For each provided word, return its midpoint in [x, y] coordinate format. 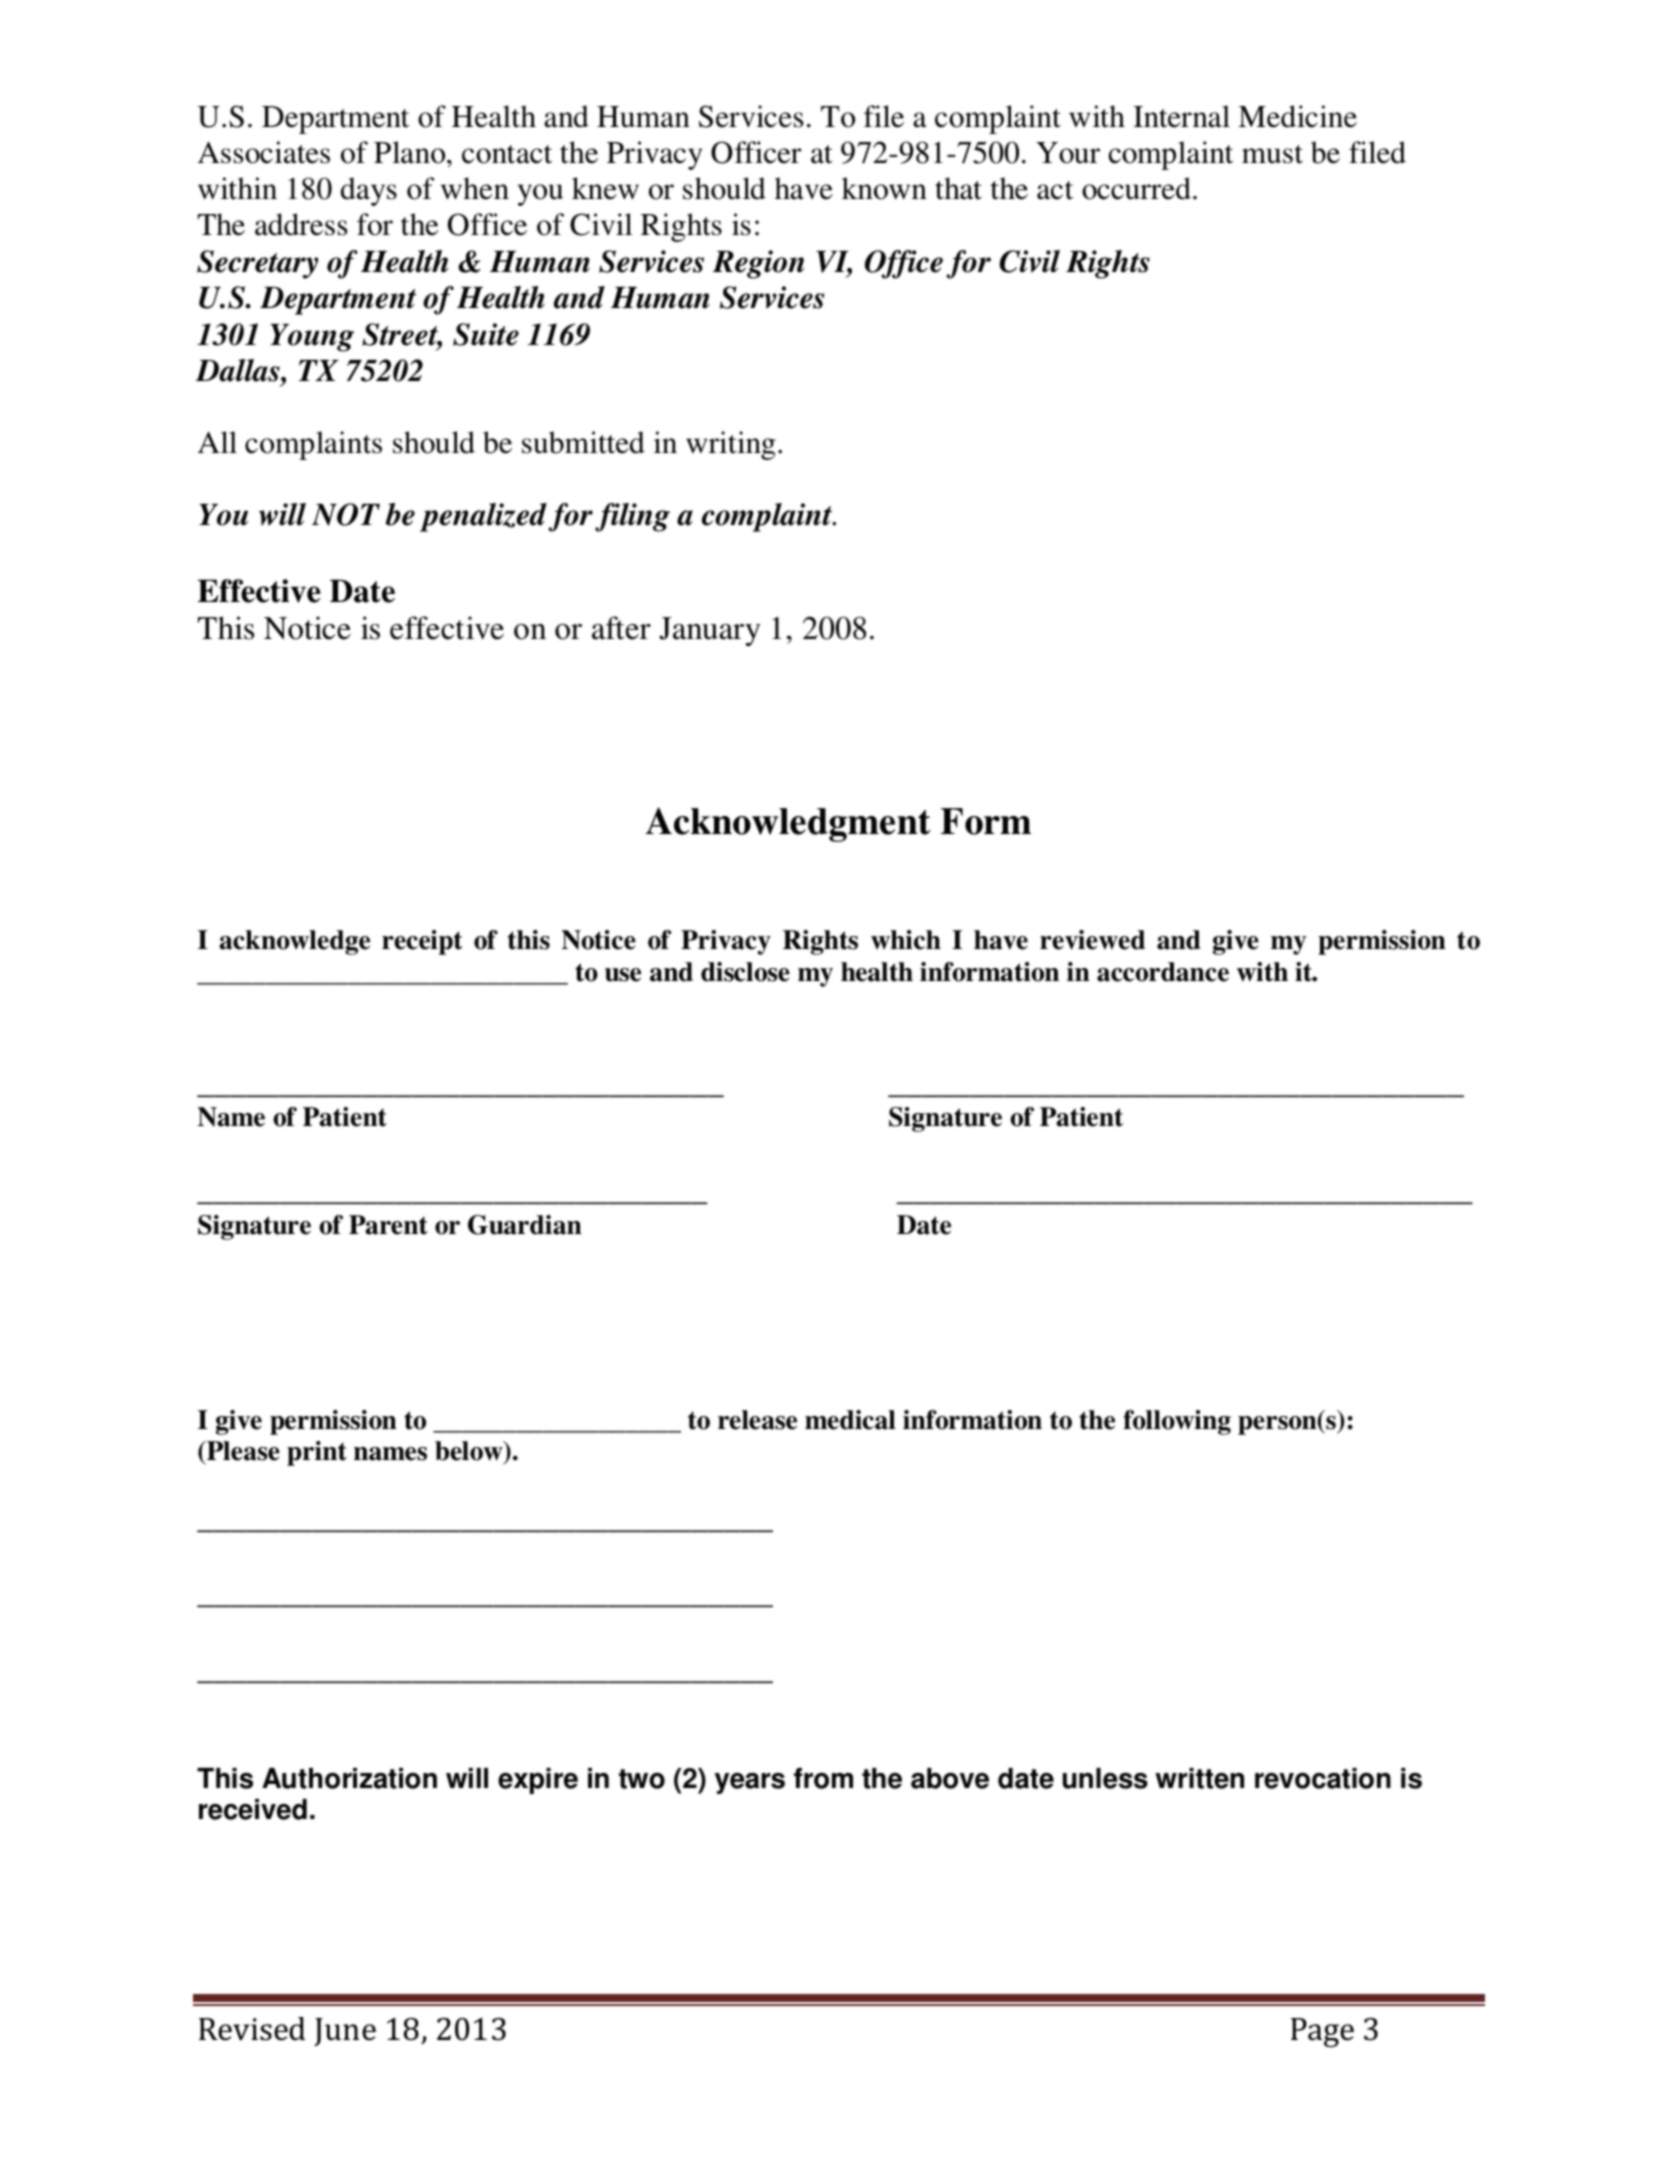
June [345, 2032]
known [884, 188]
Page [1322, 2032]
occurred [1136, 188]
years [750, 1783]
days [369, 191]
